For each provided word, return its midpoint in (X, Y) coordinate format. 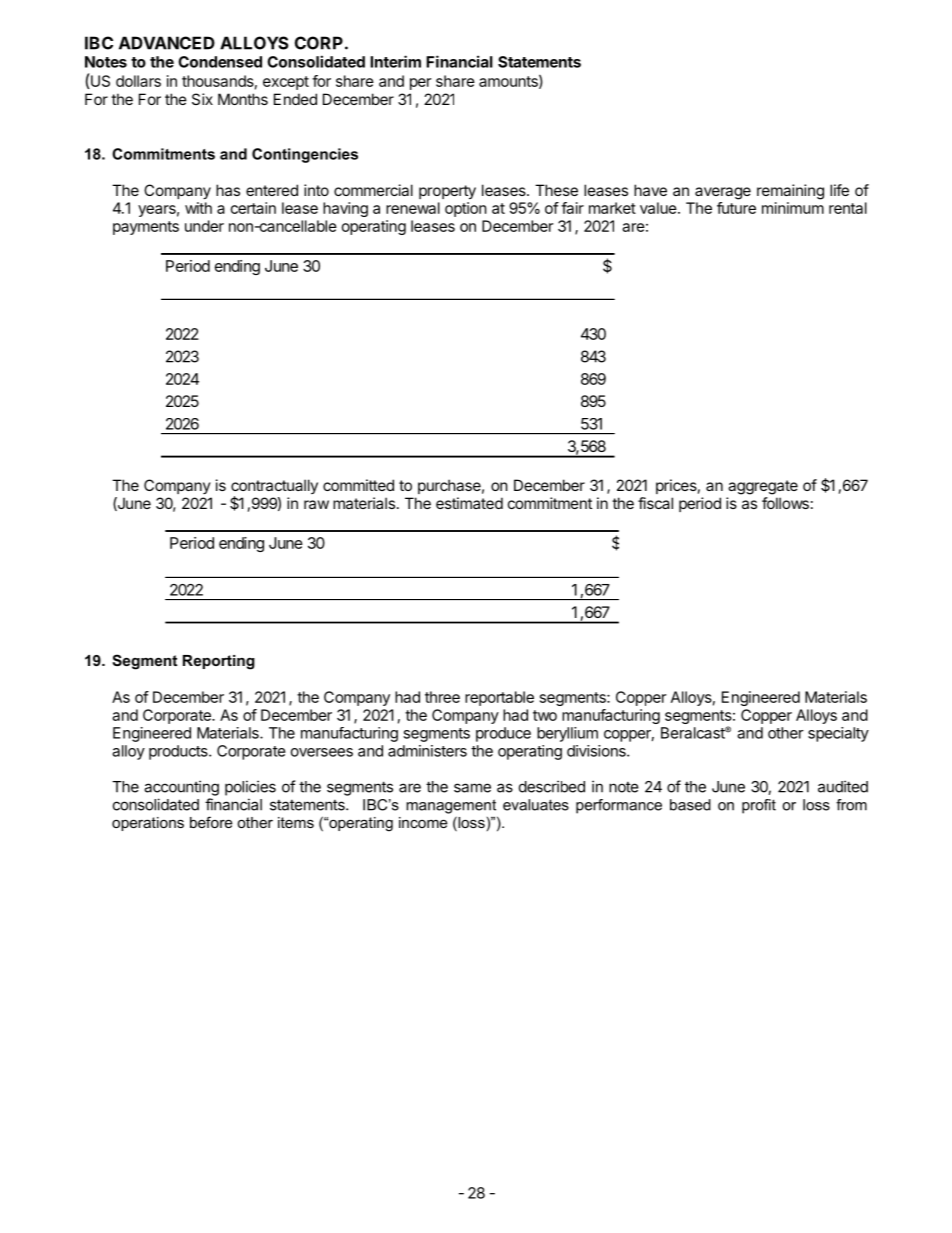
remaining (790, 192)
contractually (274, 488)
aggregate (763, 487)
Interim (395, 61)
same (472, 788)
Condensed (220, 62)
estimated (469, 503)
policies (250, 788)
